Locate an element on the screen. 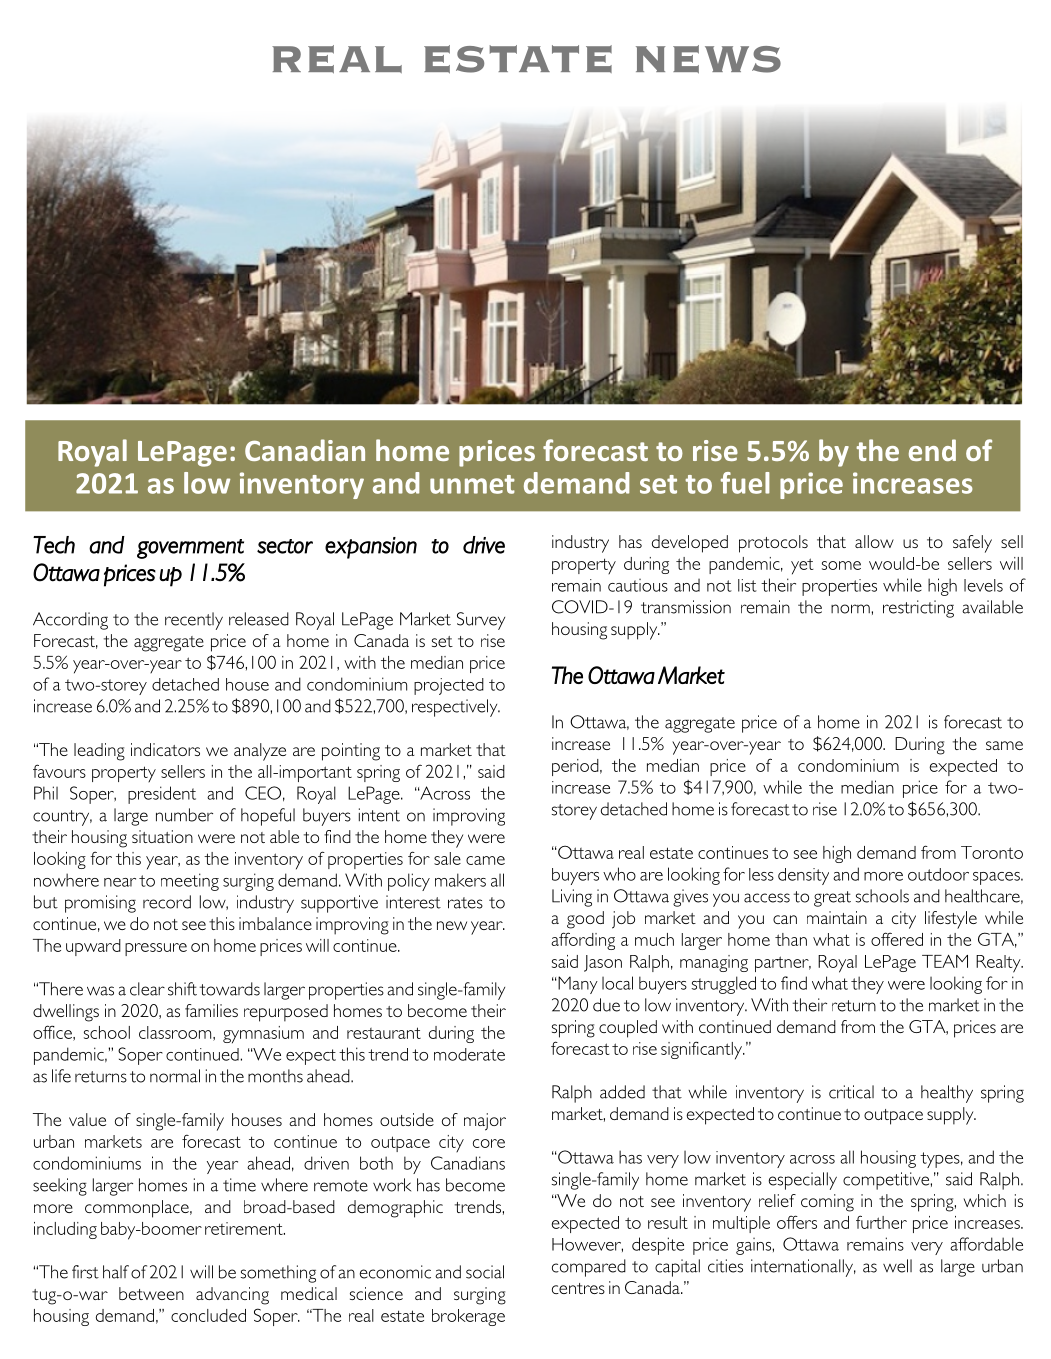  Many is located at coordinates (577, 985).
